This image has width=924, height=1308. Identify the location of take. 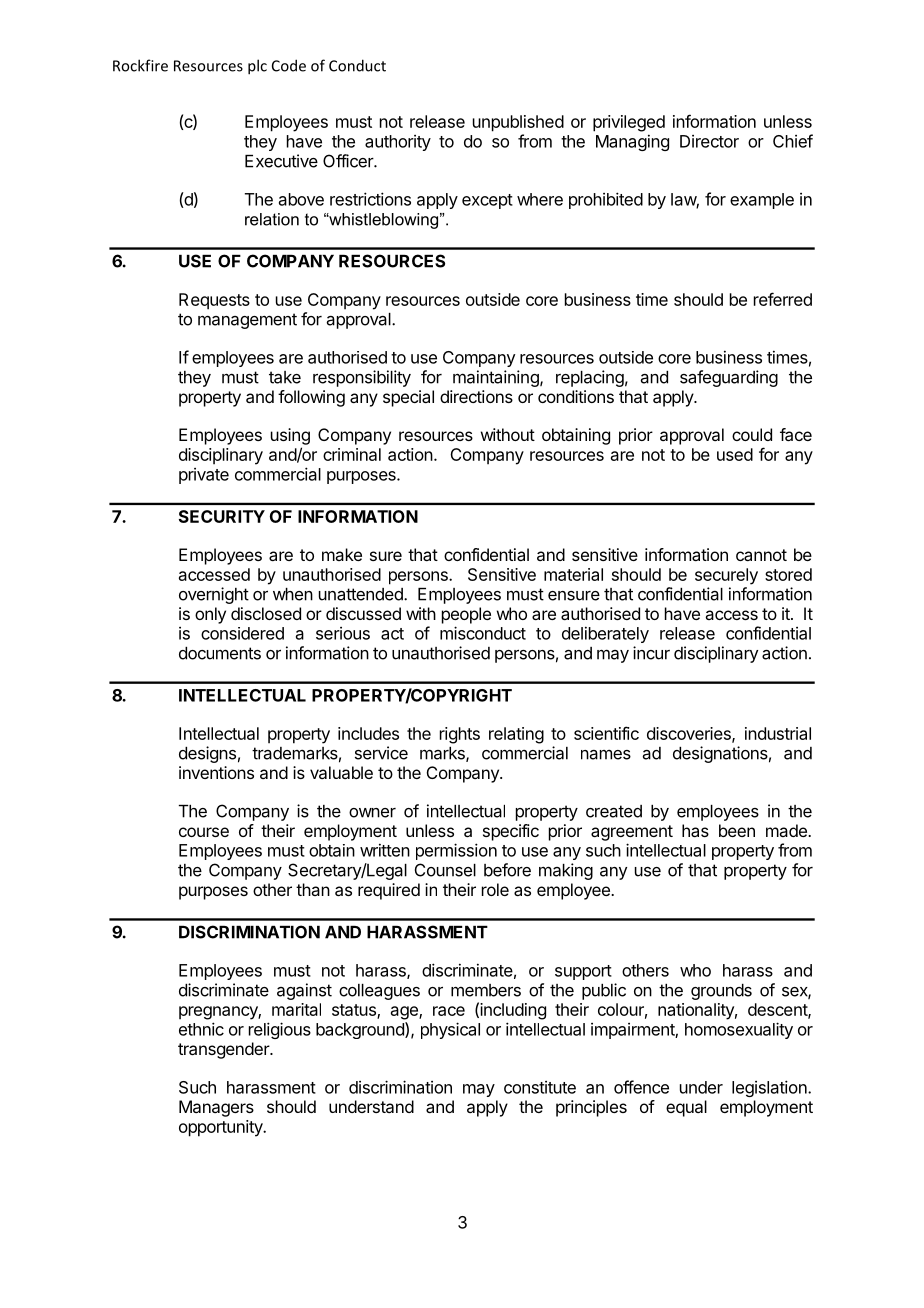
(285, 377).
